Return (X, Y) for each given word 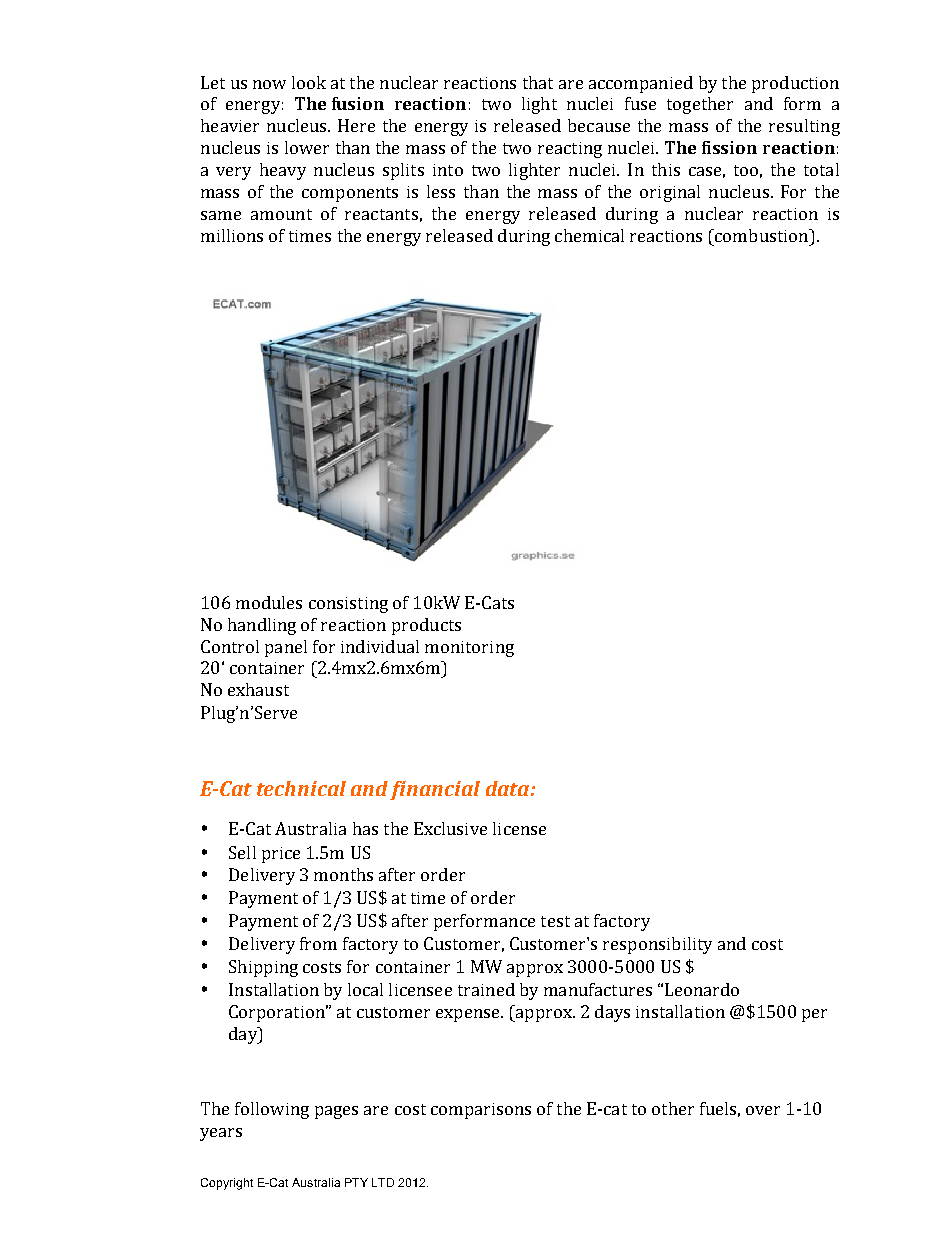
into (448, 170)
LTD (383, 1182)
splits (403, 171)
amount (281, 214)
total (821, 169)
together (700, 105)
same (221, 215)
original (670, 193)
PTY (356, 1182)
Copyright (227, 1184)
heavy (283, 171)
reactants (381, 214)
